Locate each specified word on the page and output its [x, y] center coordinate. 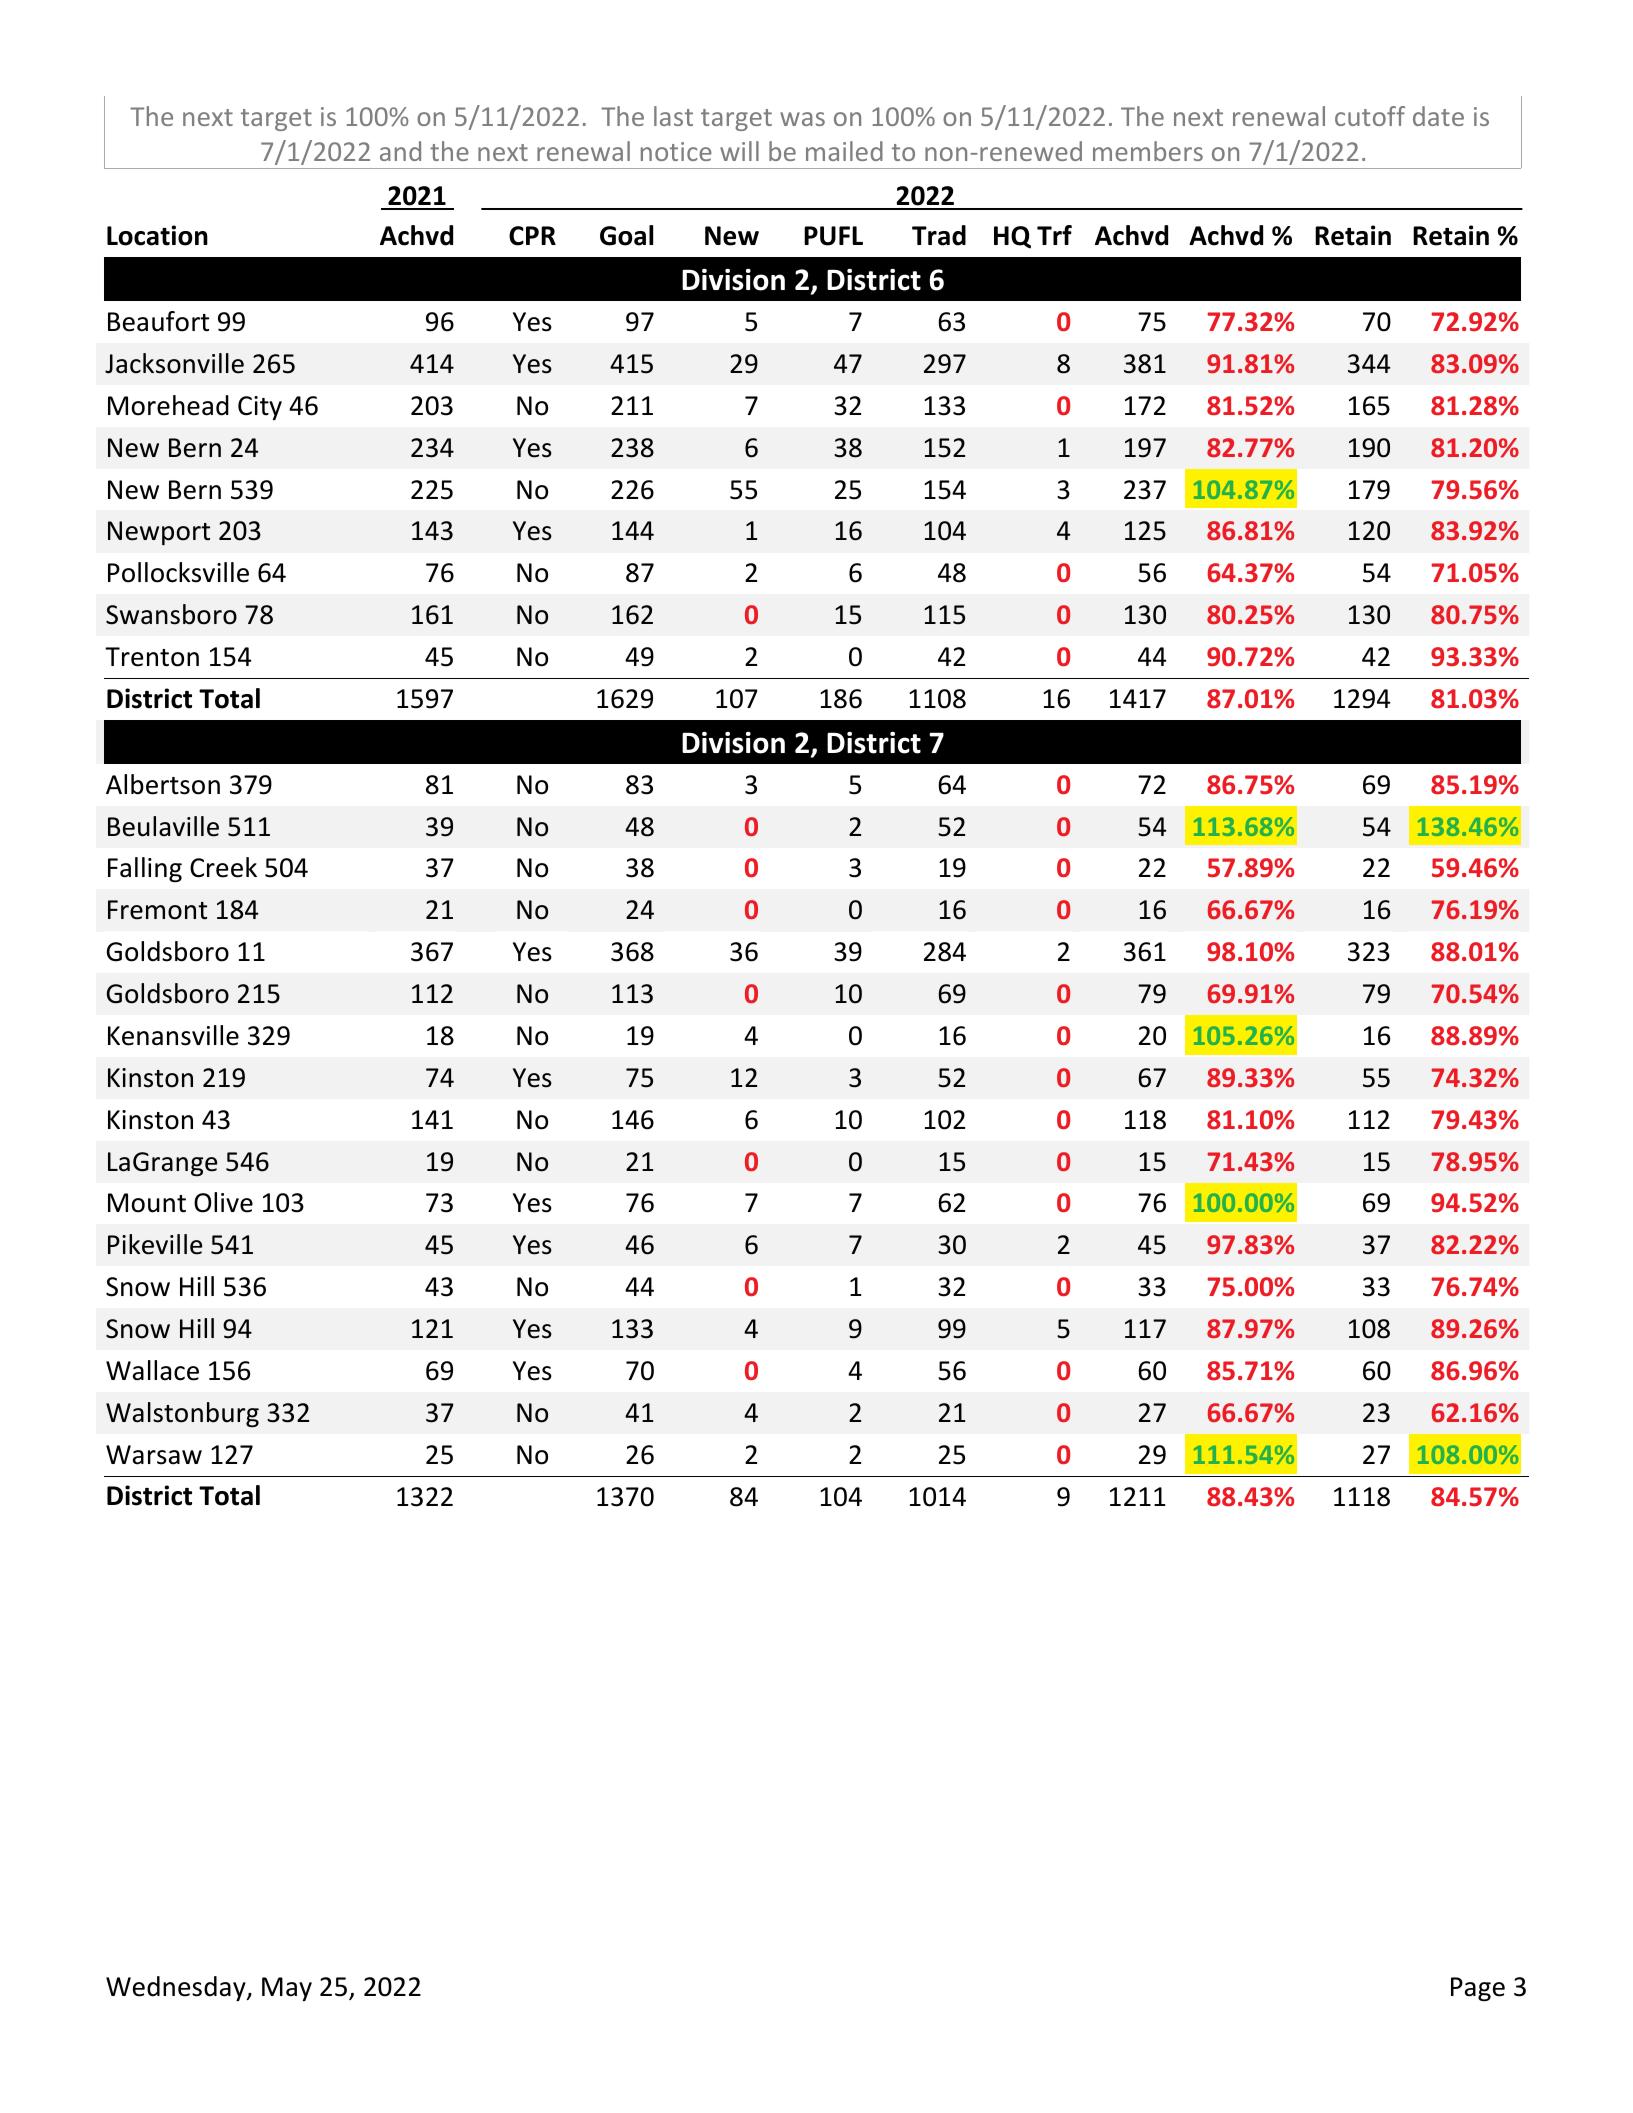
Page [1478, 1989]
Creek [223, 867]
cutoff [1370, 116]
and [400, 151]
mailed [844, 151]
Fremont [157, 910]
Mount [147, 1203]
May [287, 1989]
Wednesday [177, 1988]
